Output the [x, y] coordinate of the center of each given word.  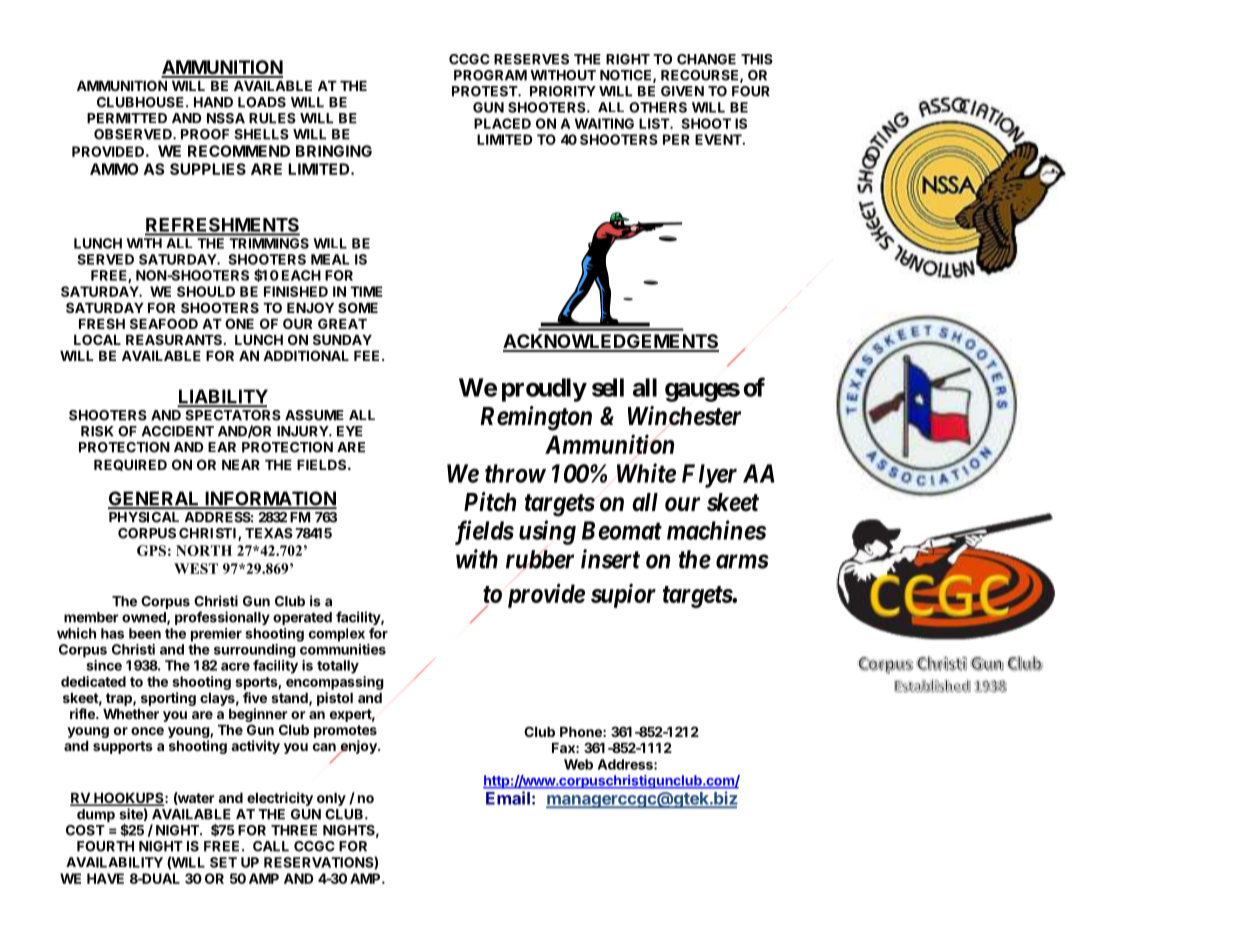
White [646, 473]
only [331, 799]
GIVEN [682, 91]
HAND [213, 102]
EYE [350, 431]
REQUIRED [130, 465]
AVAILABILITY [114, 862]
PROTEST [485, 91]
